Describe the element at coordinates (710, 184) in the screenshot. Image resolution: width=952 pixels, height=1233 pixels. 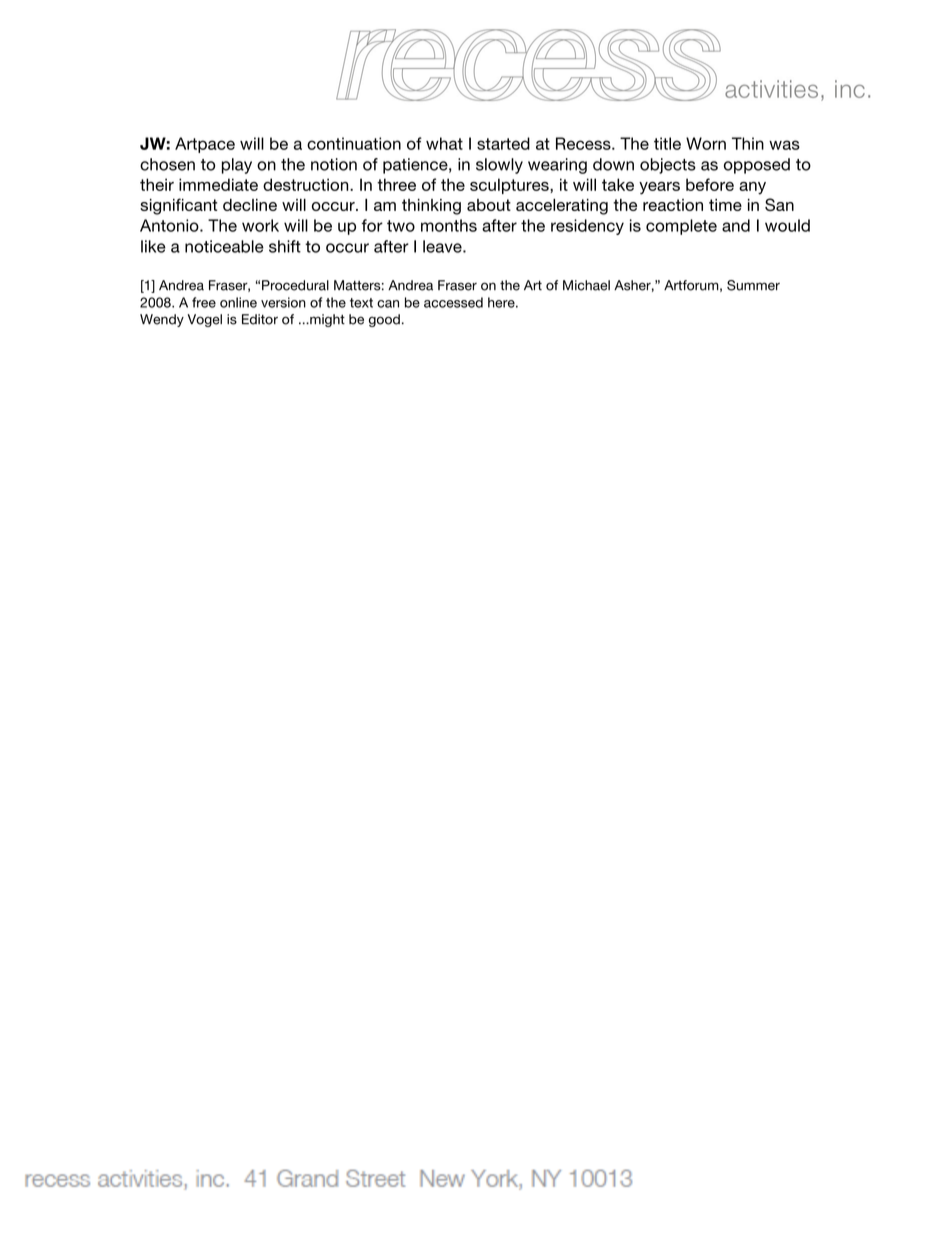
I see `before` at that location.
